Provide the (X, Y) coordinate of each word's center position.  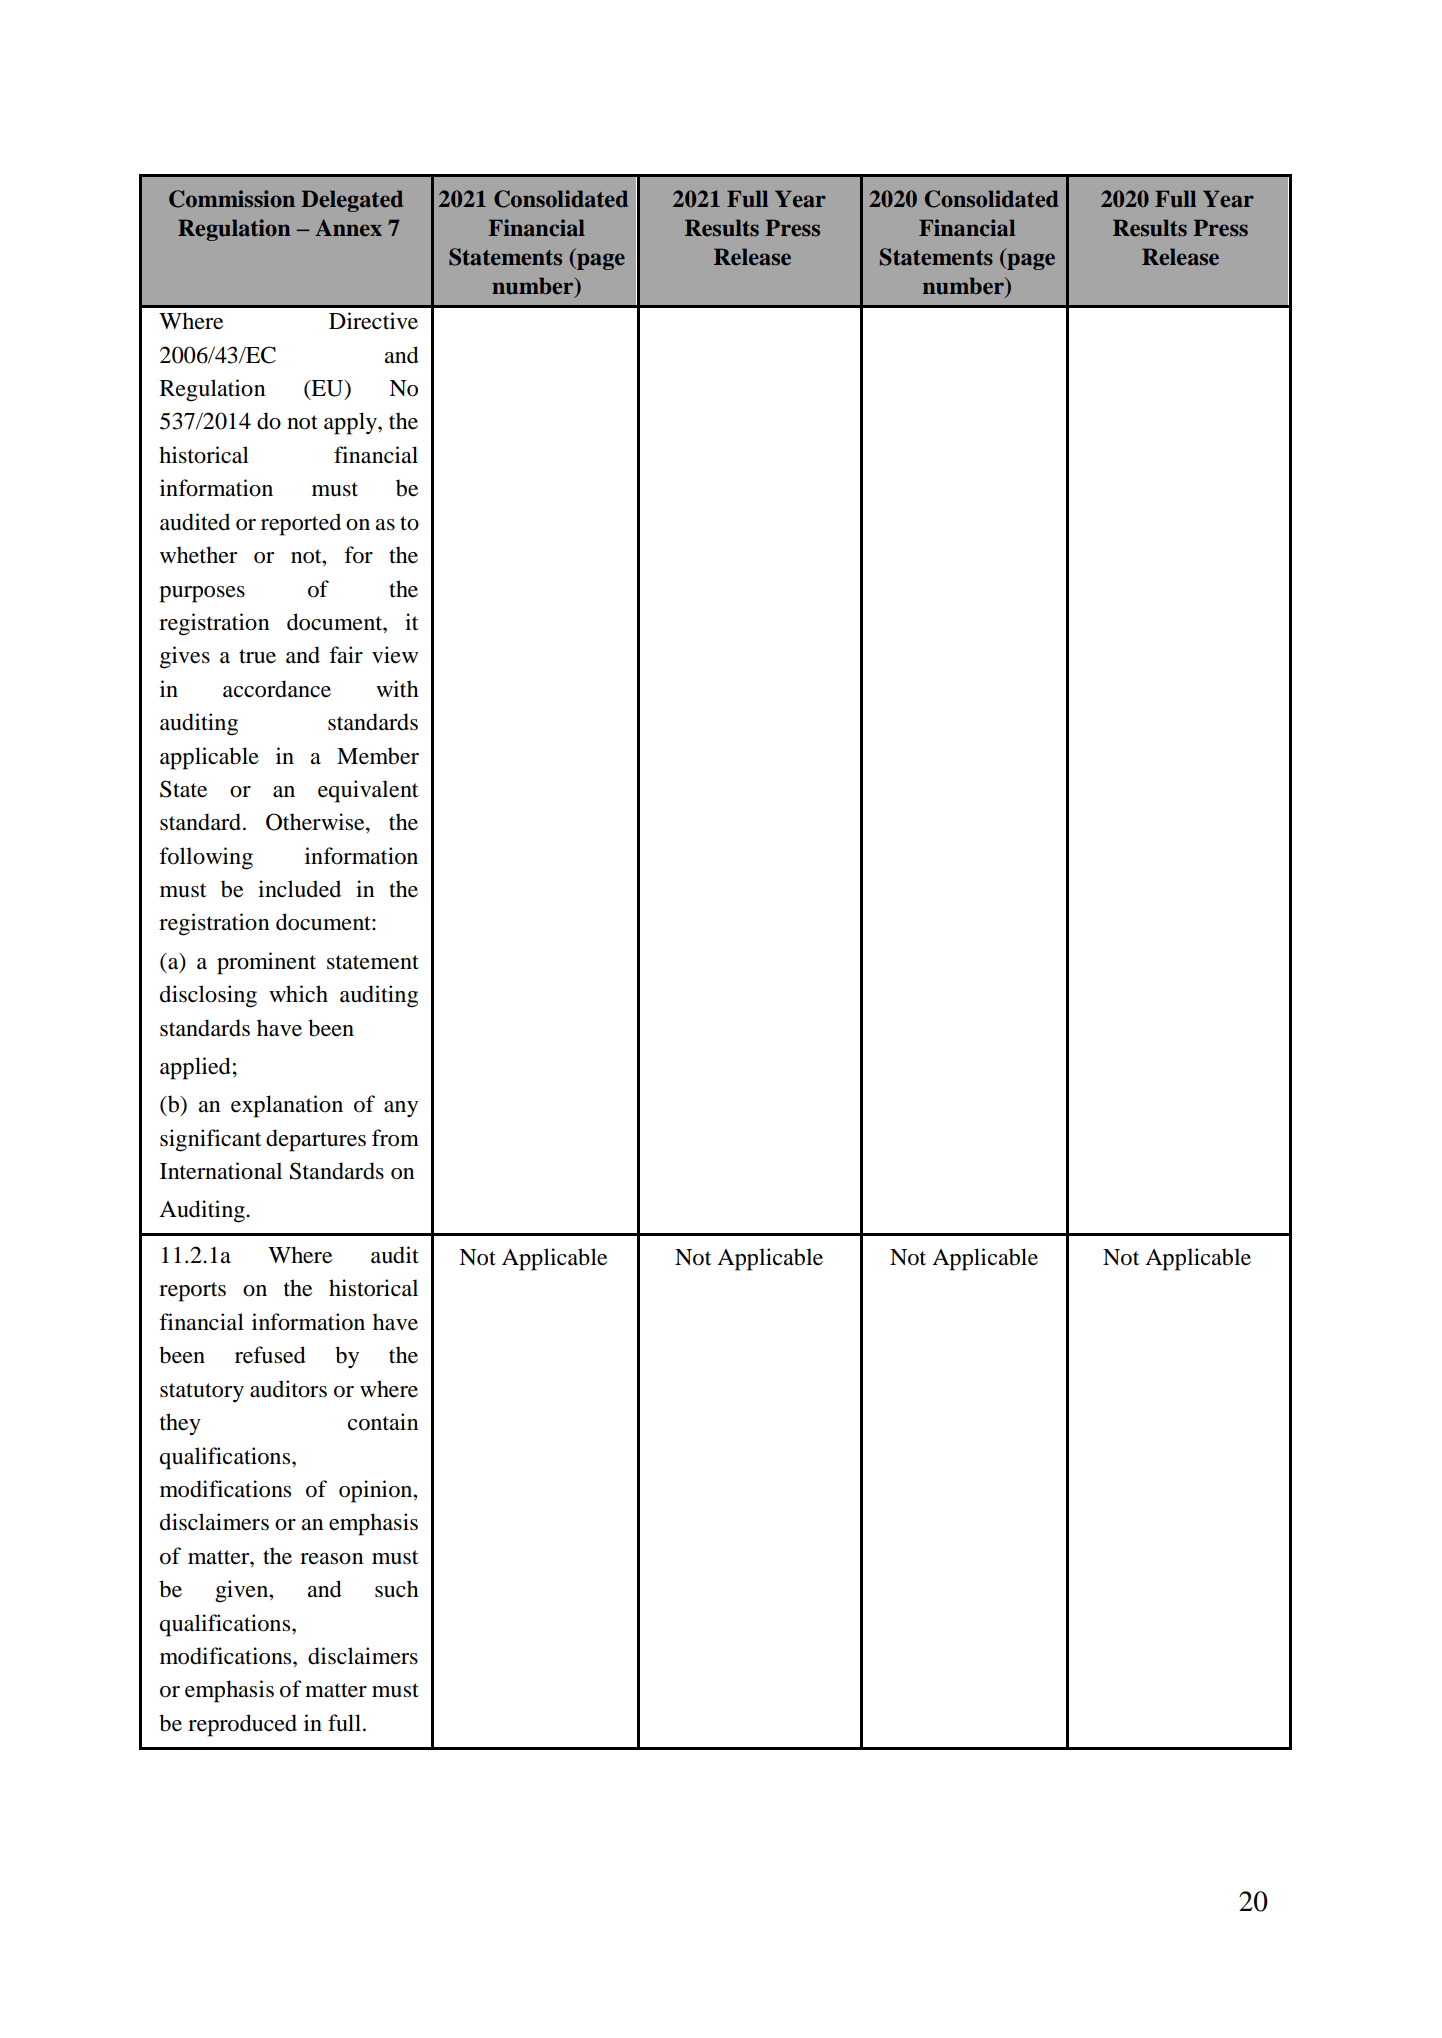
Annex (348, 227)
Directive (373, 321)
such (397, 1589)
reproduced (242, 1725)
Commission (232, 199)
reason (331, 1559)
